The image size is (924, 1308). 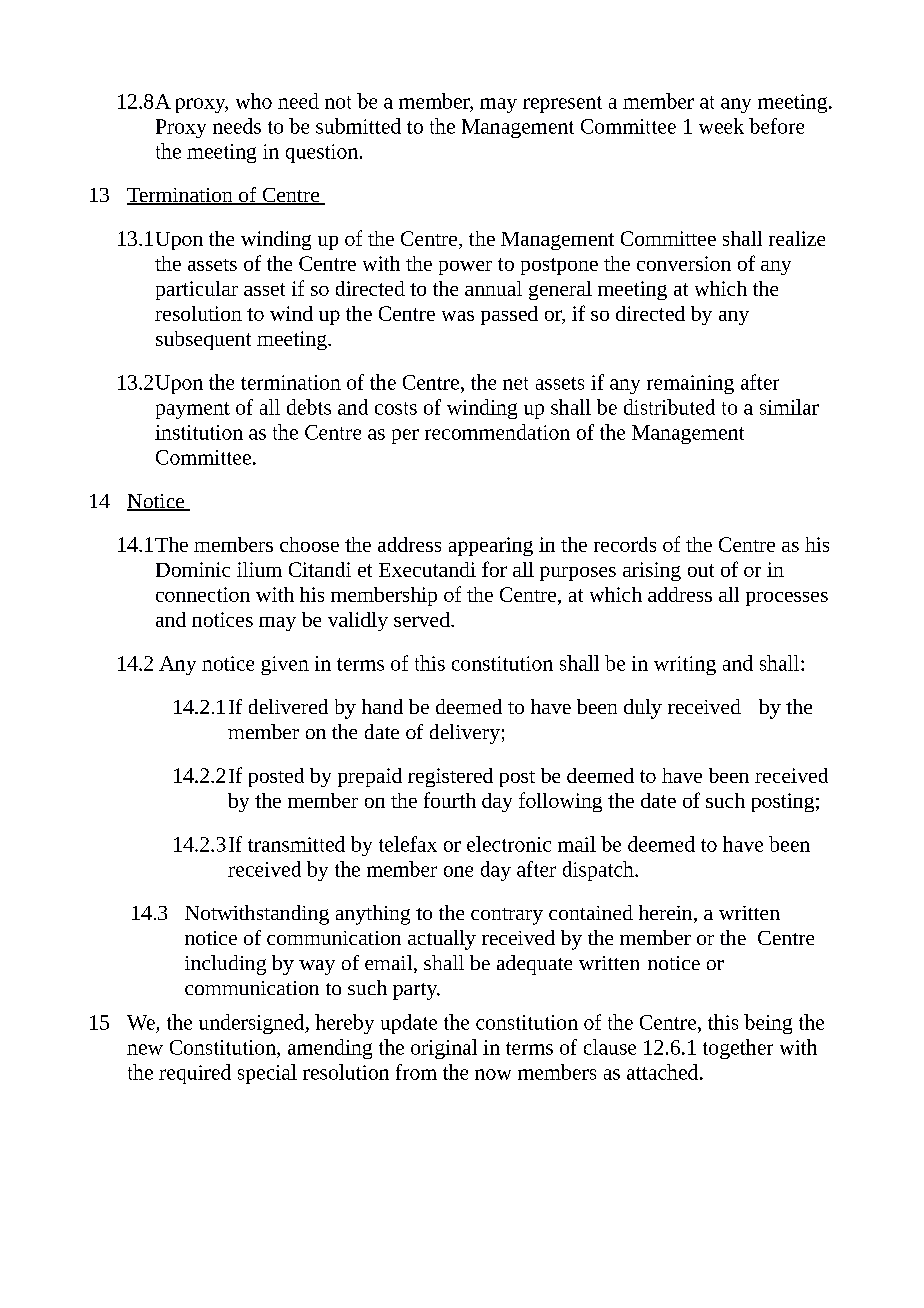 I want to click on net, so click(x=515, y=383).
